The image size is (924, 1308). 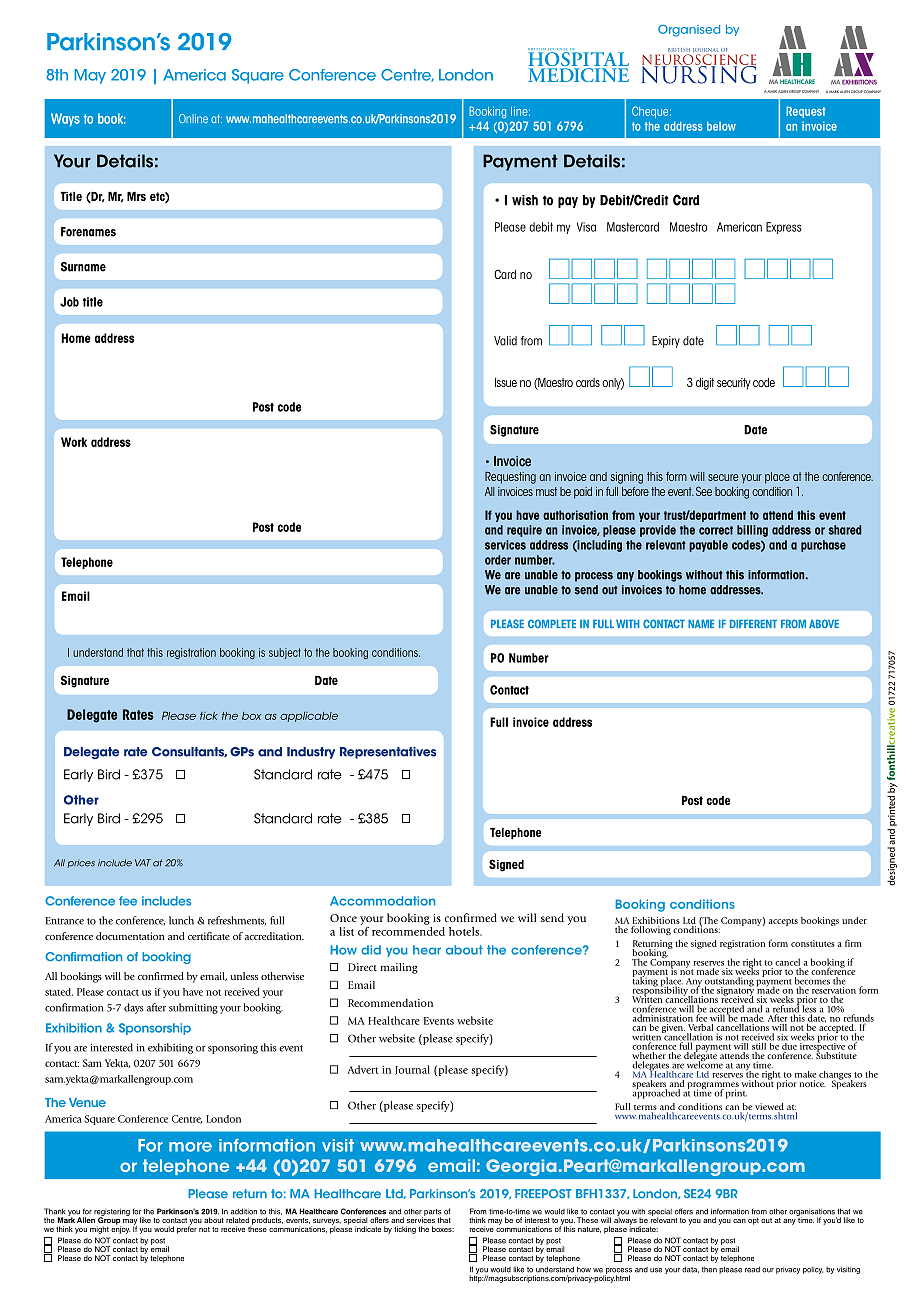 I want to click on DIFFERENT, so click(x=753, y=623).
